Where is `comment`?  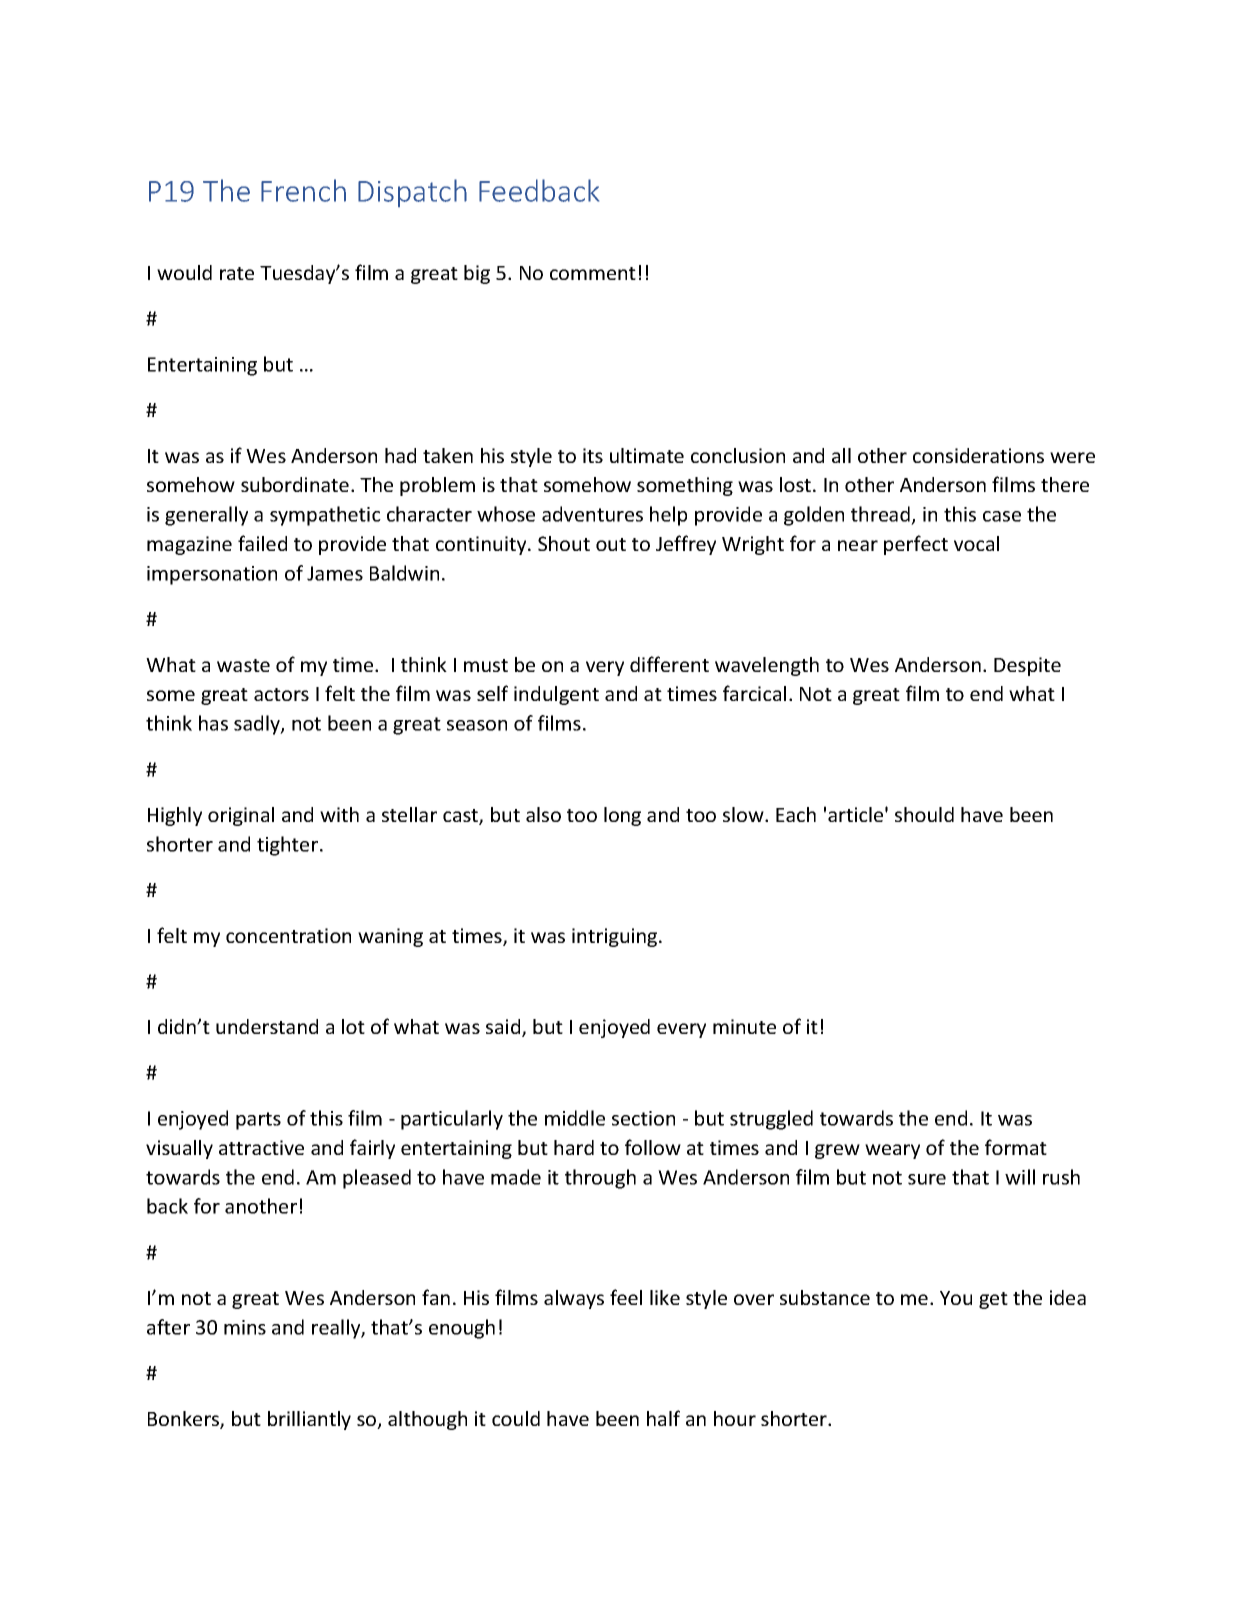 comment is located at coordinates (593, 273).
